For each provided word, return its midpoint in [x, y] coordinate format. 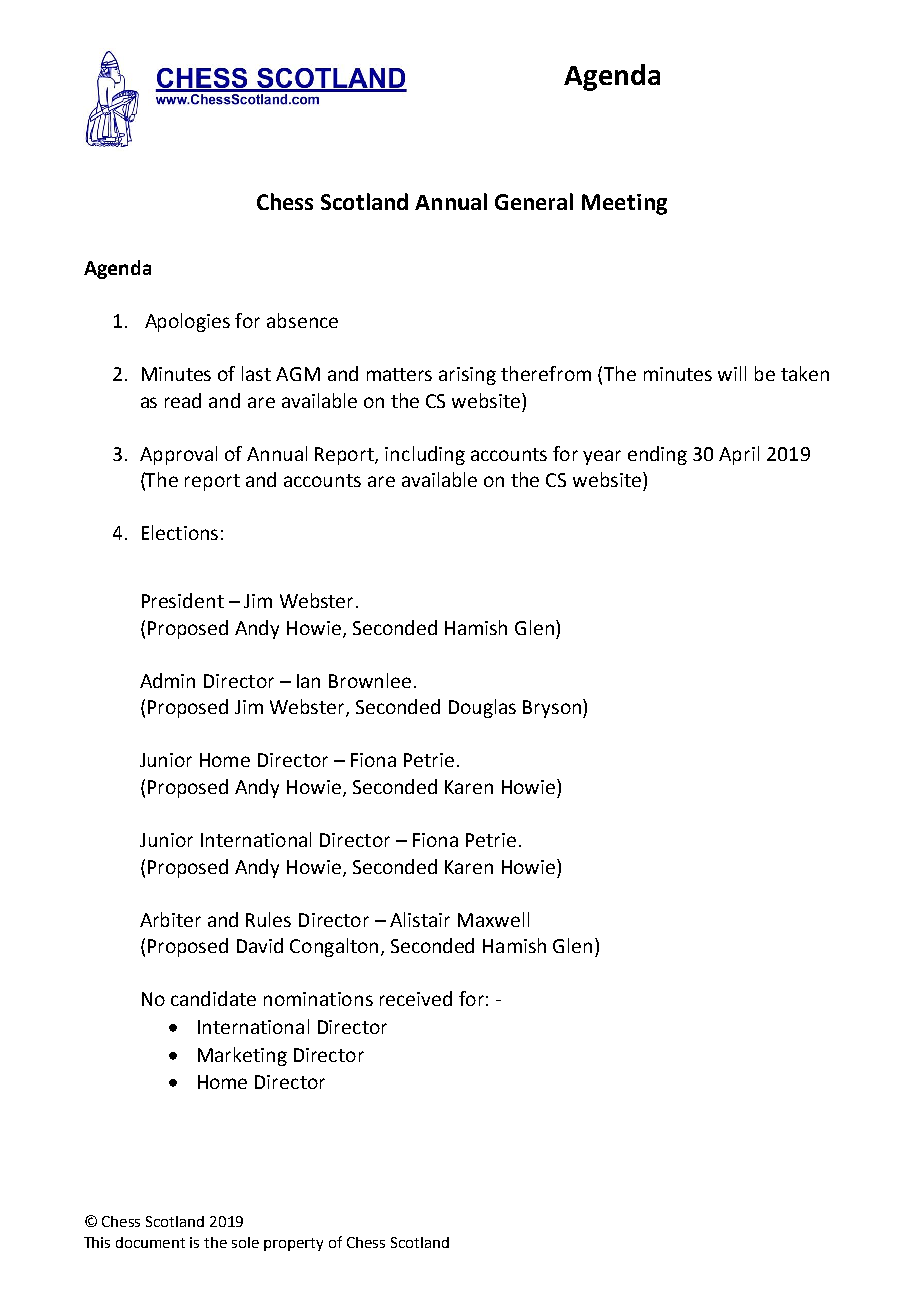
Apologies [187, 322]
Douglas [482, 708]
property [293, 1244]
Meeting [624, 204]
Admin [167, 680]
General [534, 201]
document [150, 1242]
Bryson [552, 709]
